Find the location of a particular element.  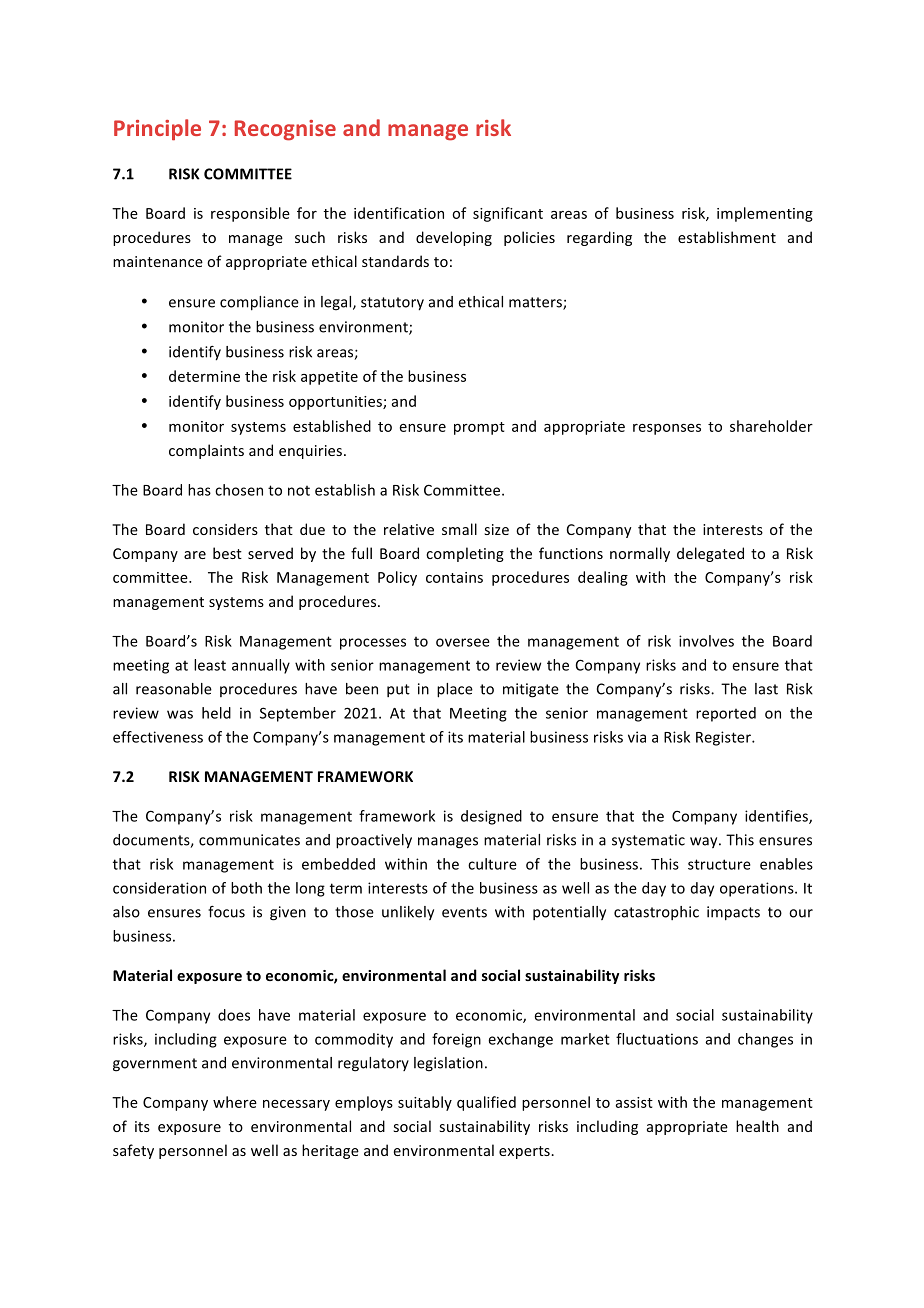

small is located at coordinates (459, 529).
